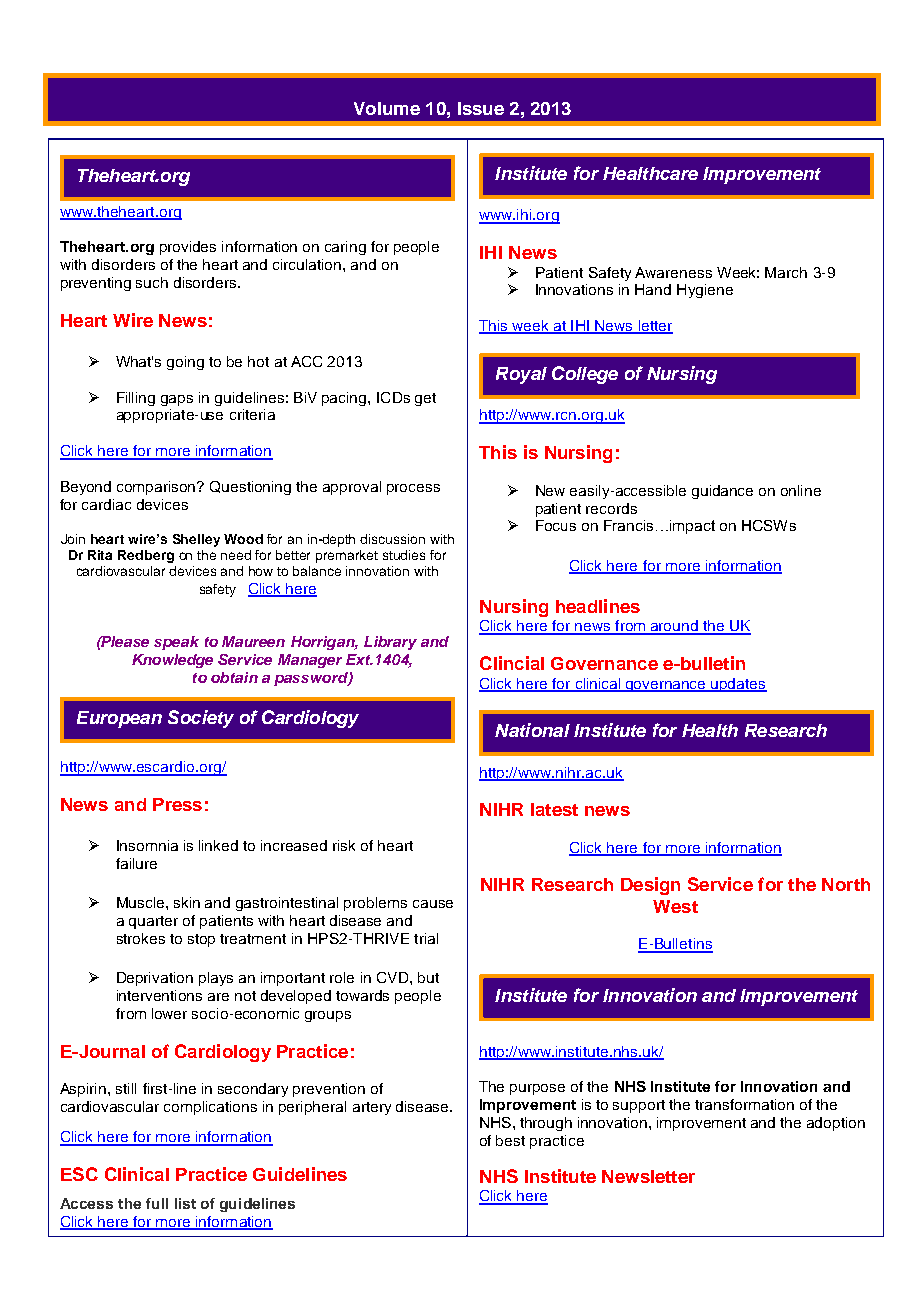 This screenshot has height=1308, width=924. Describe the element at coordinates (433, 904) in the screenshot. I see `cause` at that location.
